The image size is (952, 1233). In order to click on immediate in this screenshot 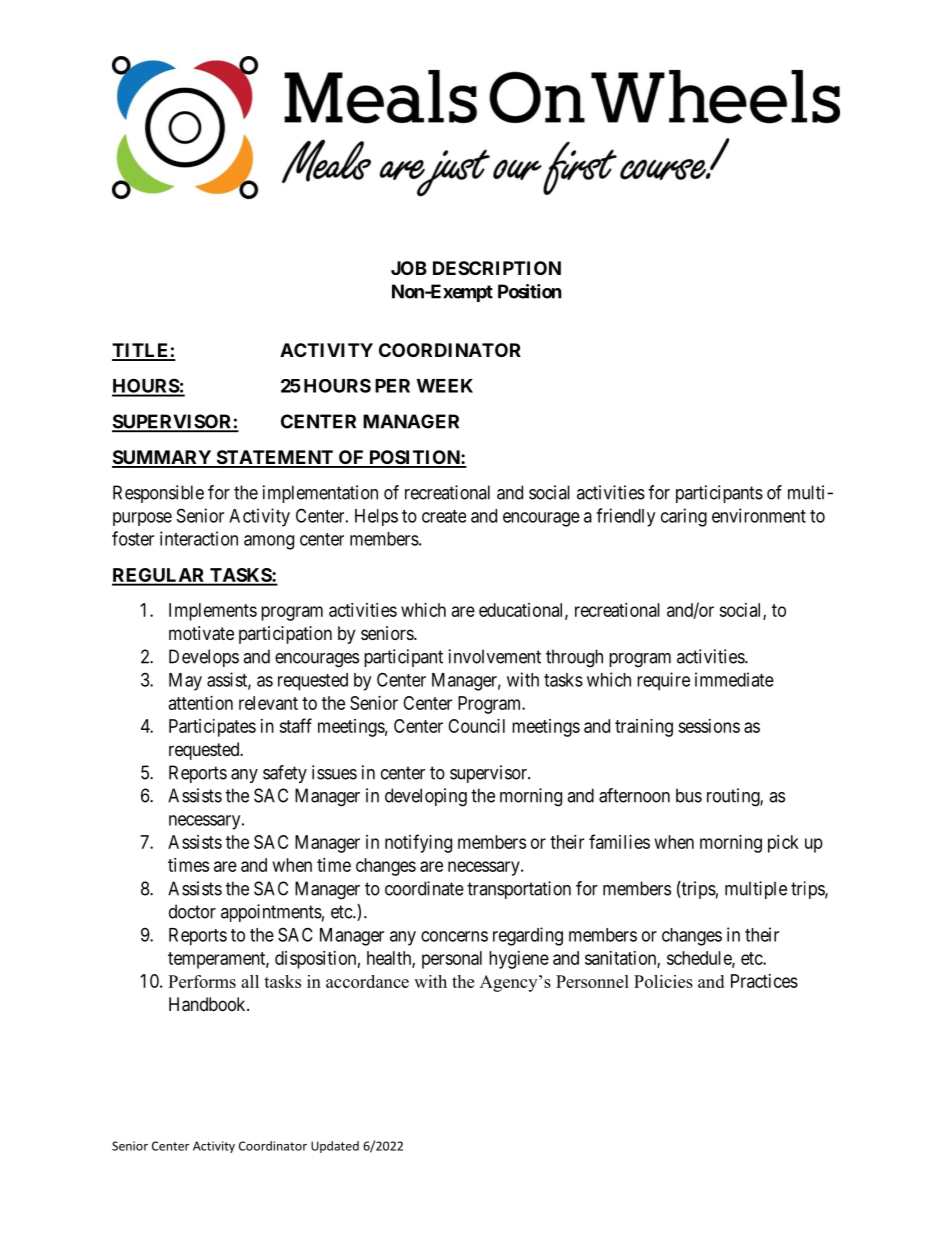, I will do `click(734, 679)`.
